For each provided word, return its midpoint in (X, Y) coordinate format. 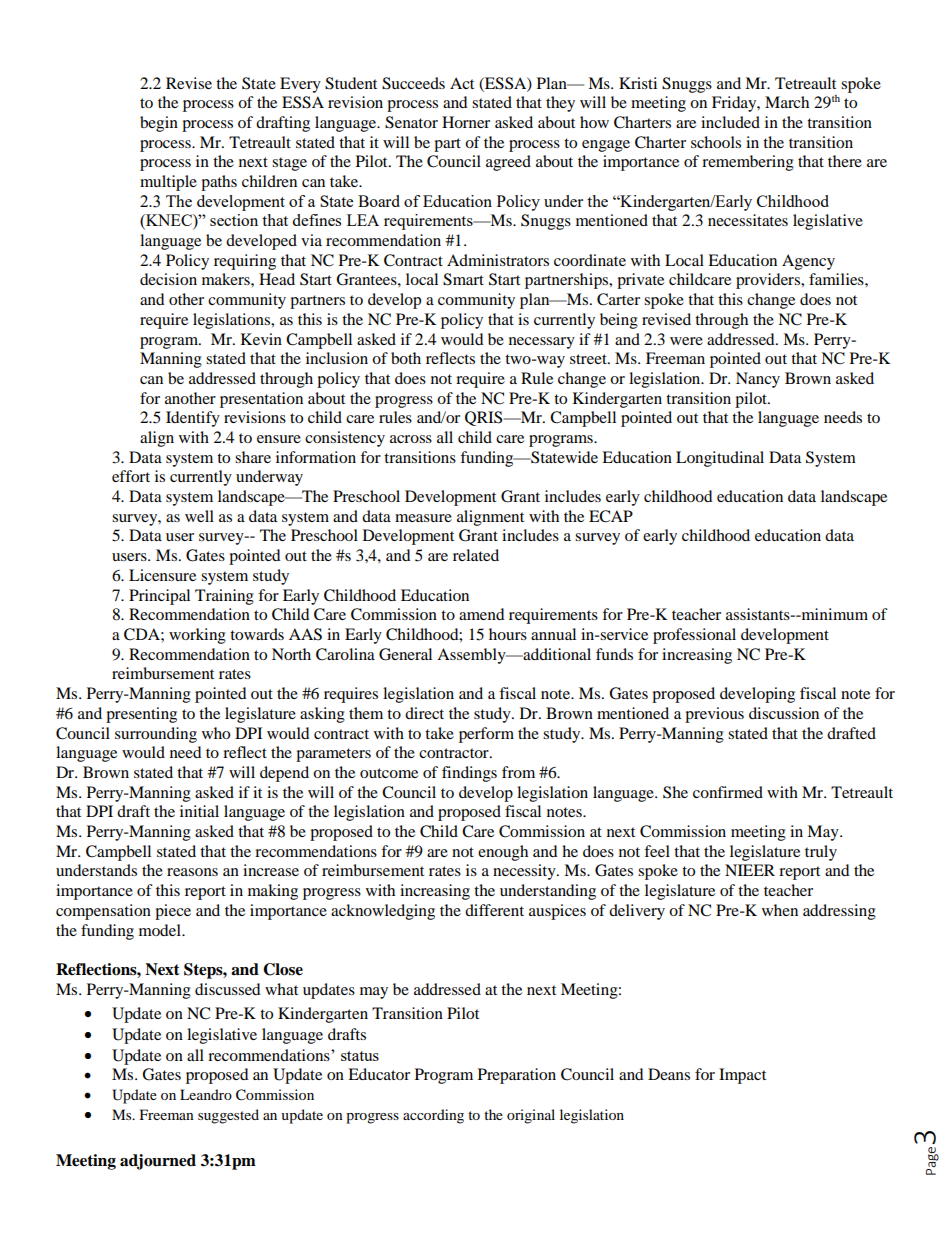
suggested (228, 1116)
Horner (466, 122)
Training (224, 597)
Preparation (517, 1076)
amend (482, 614)
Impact (742, 1076)
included (730, 122)
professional (694, 636)
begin (159, 124)
